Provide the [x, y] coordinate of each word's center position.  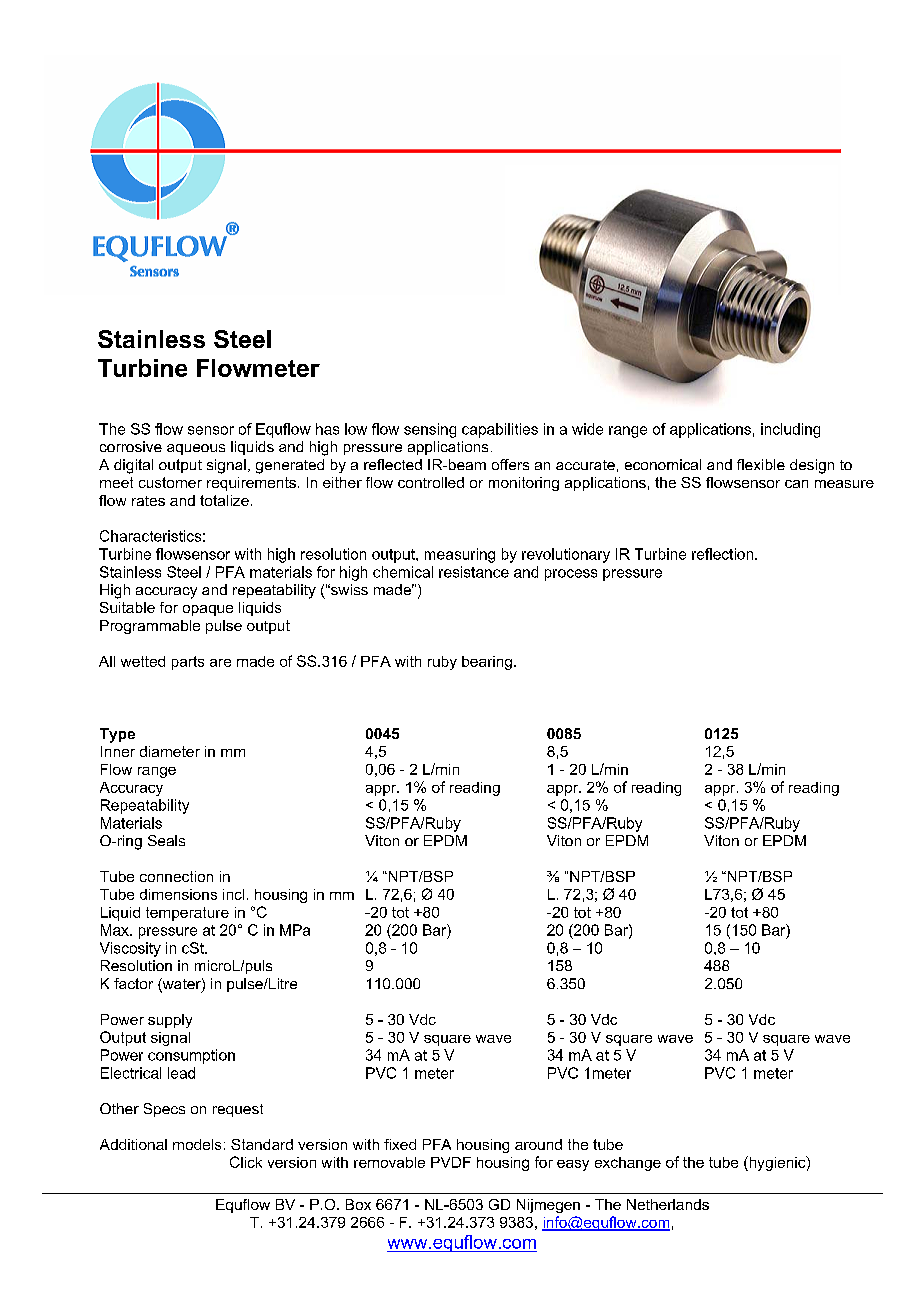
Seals [166, 840]
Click [246, 1162]
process [571, 575]
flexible [761, 464]
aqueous [196, 449]
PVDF [451, 1162]
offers [510, 464]
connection [176, 876]
